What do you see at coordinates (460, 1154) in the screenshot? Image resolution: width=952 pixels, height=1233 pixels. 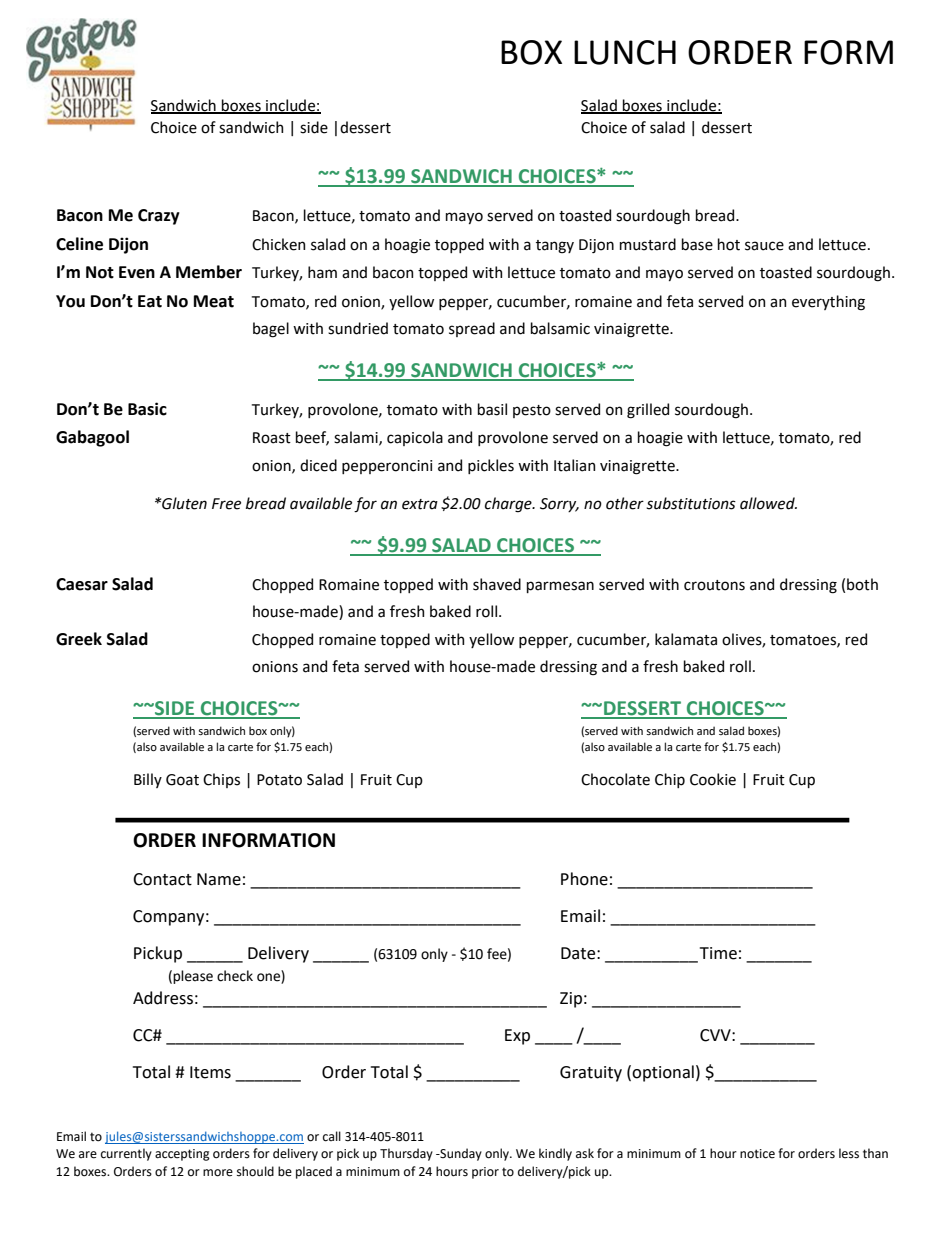 I see `Sunday` at bounding box center [460, 1154].
